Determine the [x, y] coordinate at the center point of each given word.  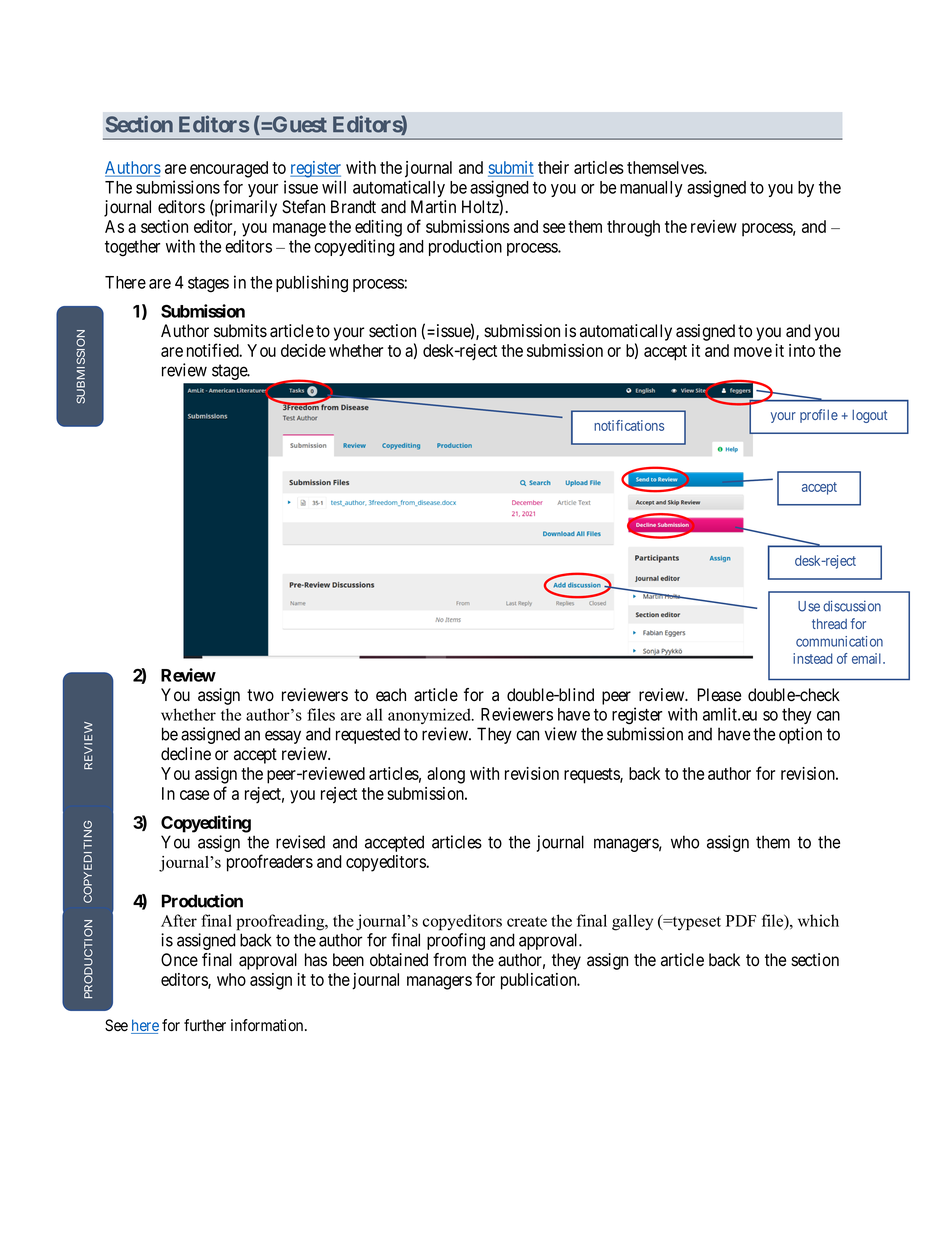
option [800, 735]
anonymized [430, 716]
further [205, 1025]
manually [651, 189]
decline [186, 754]
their [553, 167]
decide [303, 350]
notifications [629, 425]
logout [869, 416]
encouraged [229, 169]
